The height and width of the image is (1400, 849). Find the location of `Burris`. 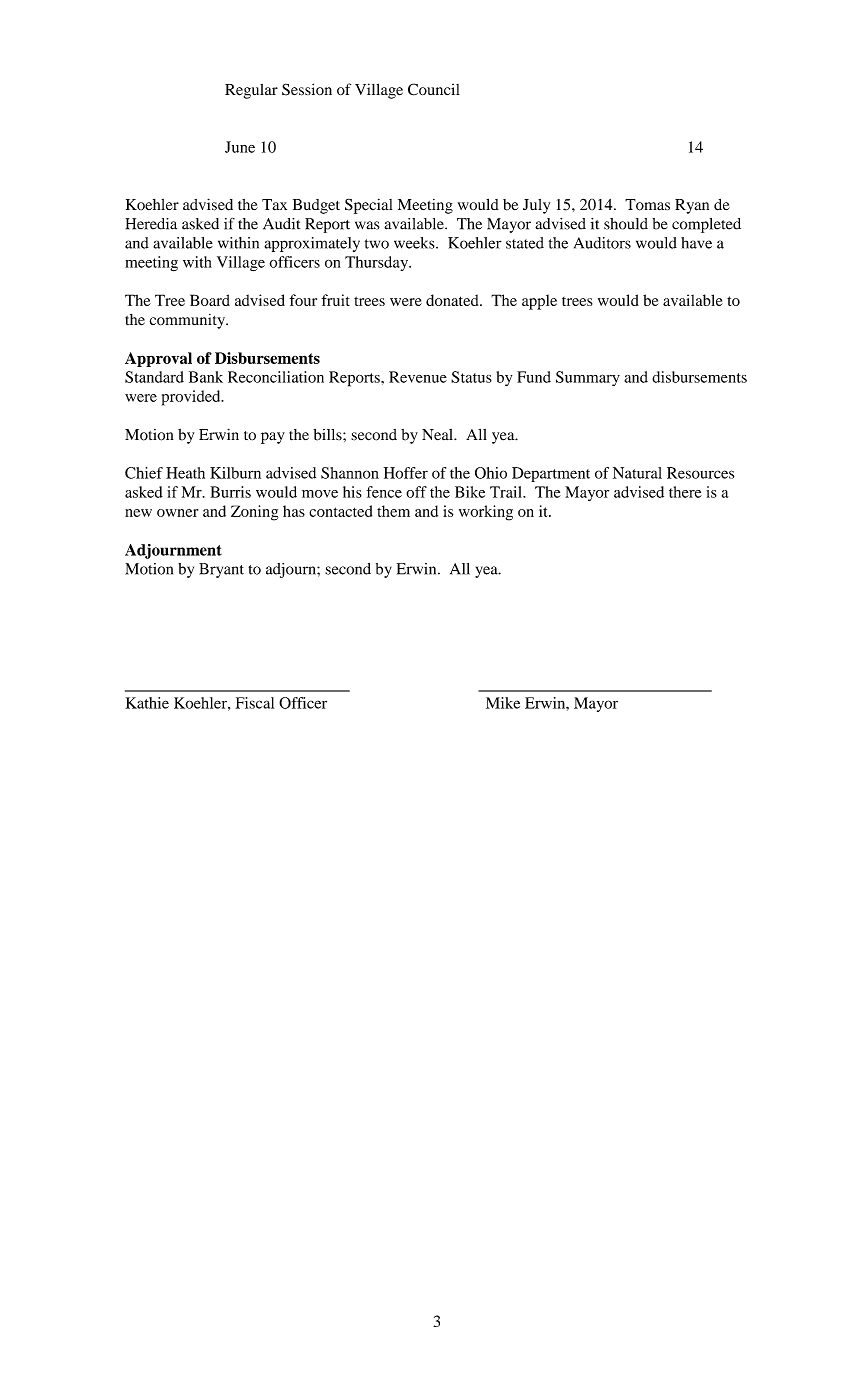

Burris is located at coordinates (230, 492).
